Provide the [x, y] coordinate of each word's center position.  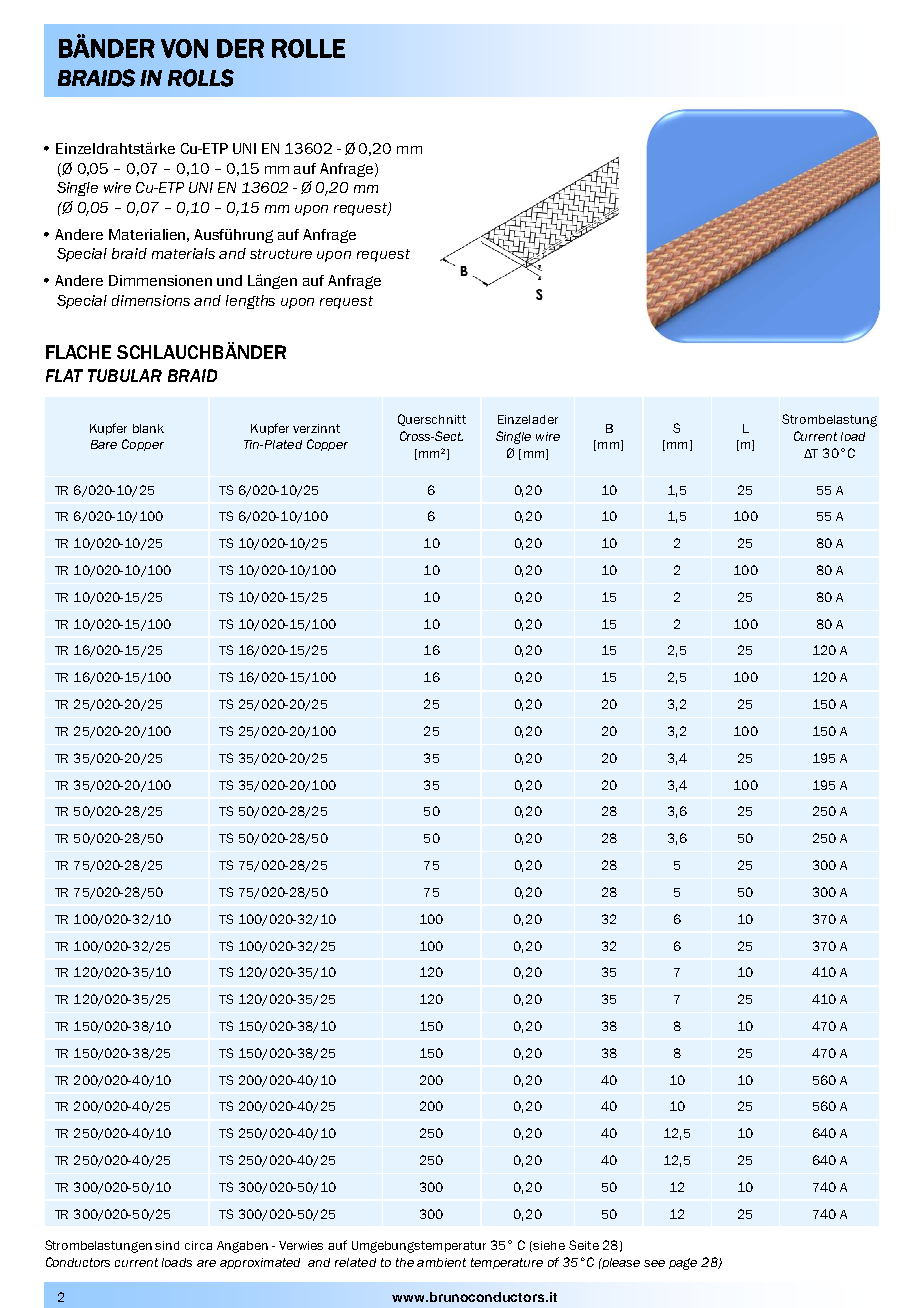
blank [148, 428]
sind [167, 1245]
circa [198, 1245]
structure [281, 254]
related [355, 1262]
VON [184, 48]
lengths [250, 302]
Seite [584, 1245]
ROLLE [308, 48]
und [229, 280]
